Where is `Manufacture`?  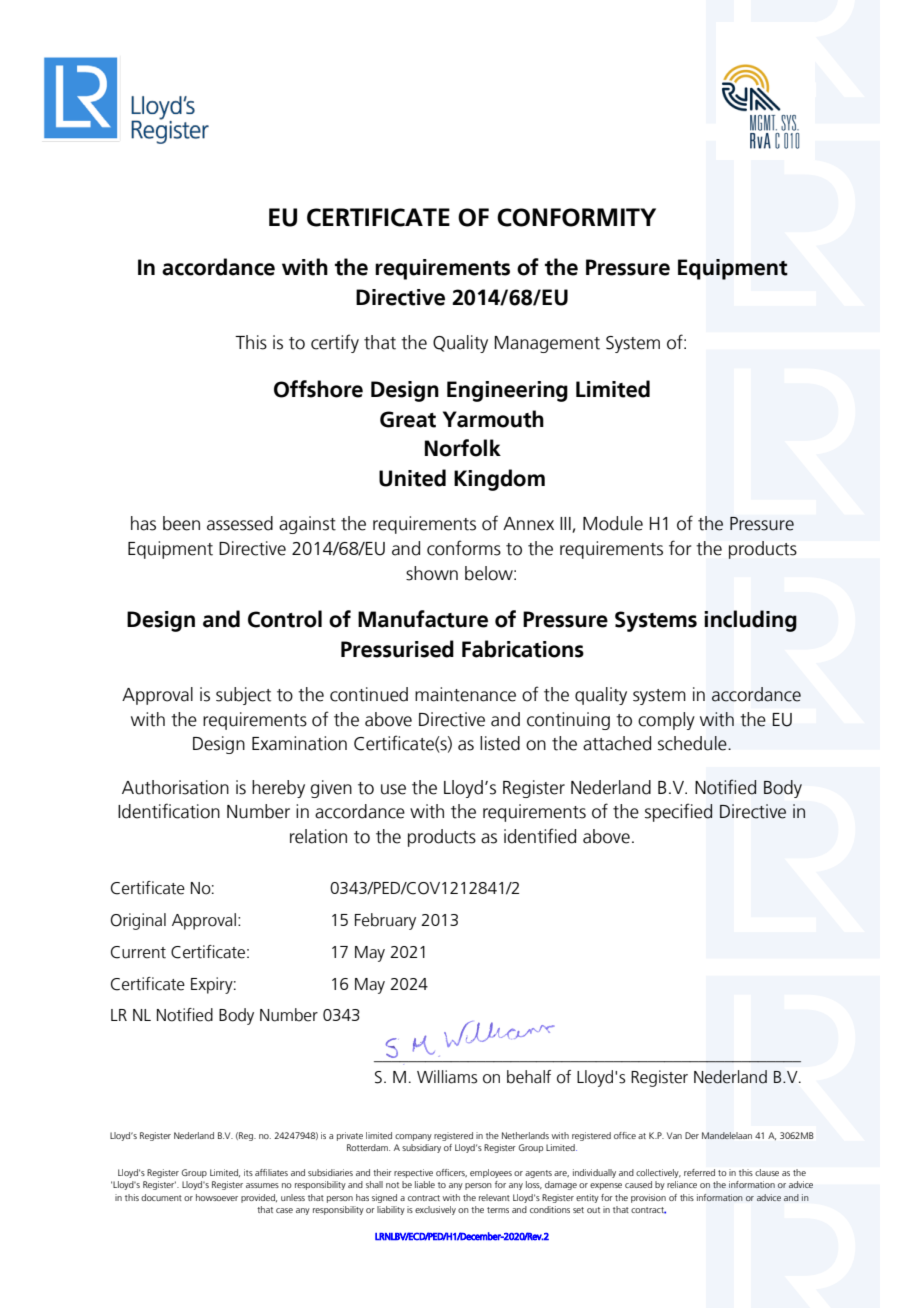
Manufacture is located at coordinates (423, 619).
